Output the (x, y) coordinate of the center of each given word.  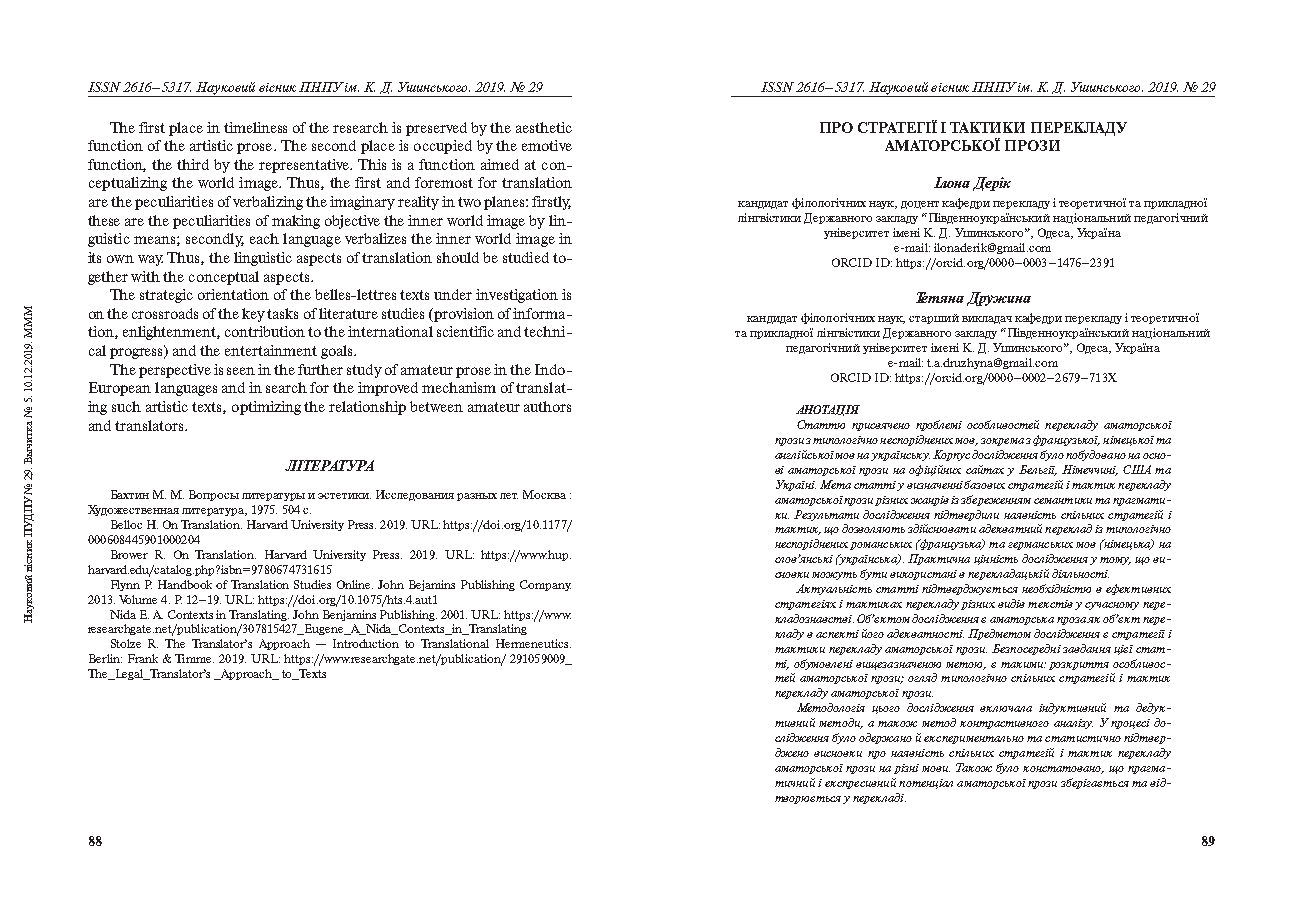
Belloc (126, 524)
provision (463, 315)
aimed (500, 164)
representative (305, 166)
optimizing (266, 408)
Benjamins (349, 615)
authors (547, 406)
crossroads (165, 313)
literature (348, 313)
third (193, 164)
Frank (143, 658)
